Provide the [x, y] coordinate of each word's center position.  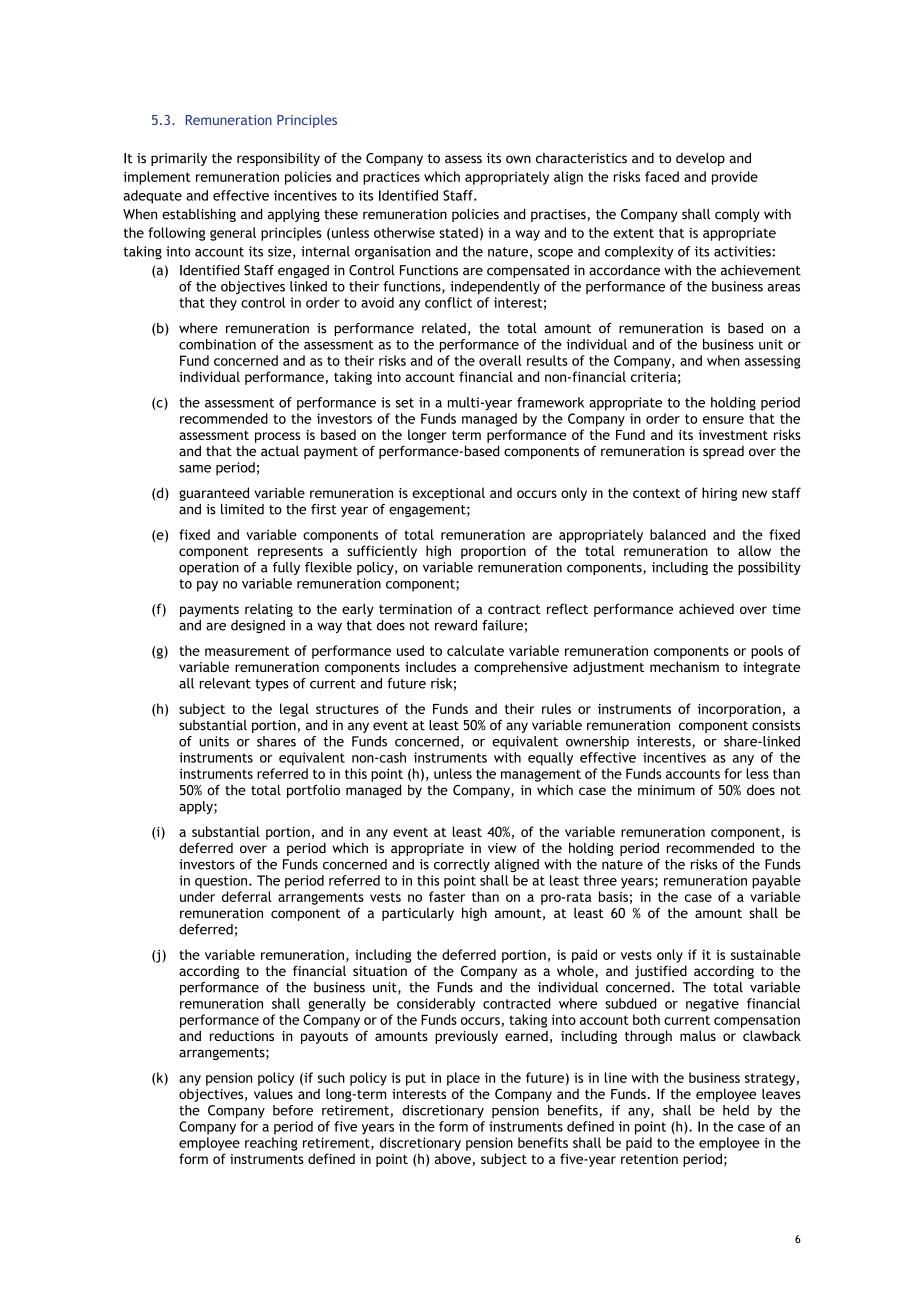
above [453, 1158]
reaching [271, 1144]
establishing [199, 215]
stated [458, 232]
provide [735, 178]
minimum [666, 790]
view [502, 848]
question [222, 882]
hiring [719, 494]
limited [242, 509]
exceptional [448, 494]
